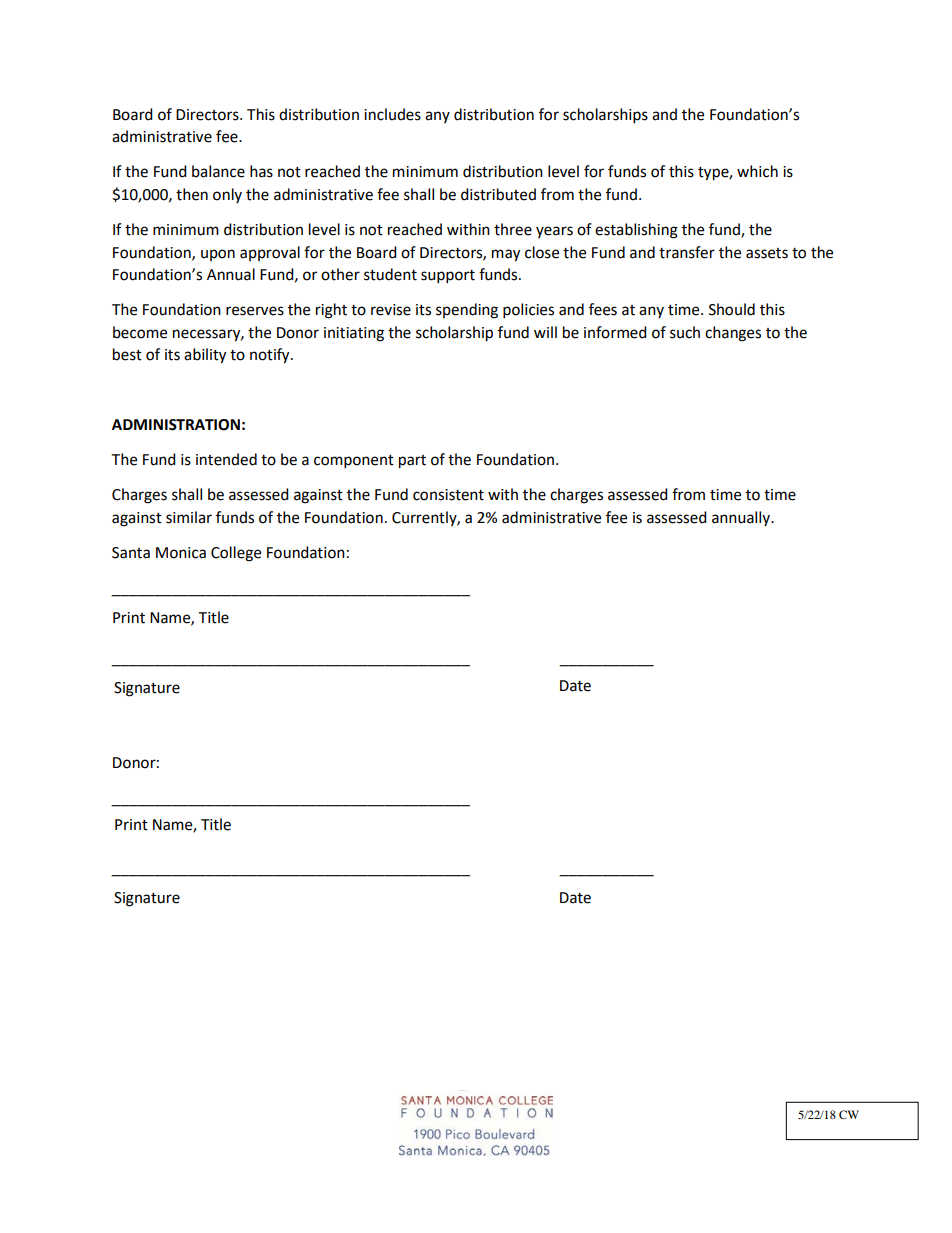 This screenshot has width=952, height=1233. Describe the element at coordinates (176, 425) in the screenshot. I see `ADMINISTRATION` at that location.
